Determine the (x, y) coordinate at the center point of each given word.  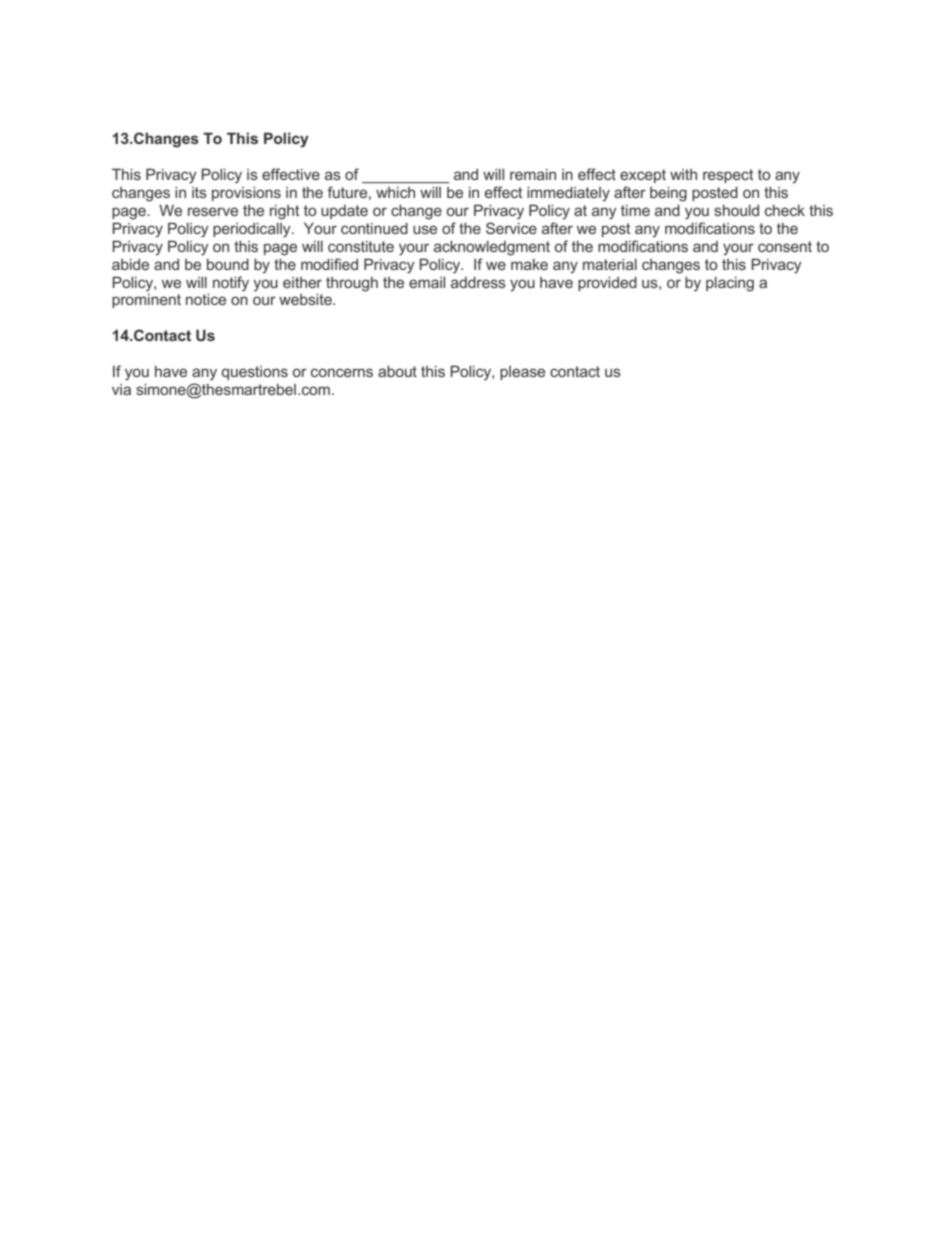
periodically (253, 230)
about (397, 371)
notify (231, 284)
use (425, 229)
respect (728, 176)
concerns (342, 372)
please (522, 373)
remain (533, 174)
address (478, 282)
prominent (146, 301)
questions (255, 373)
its (199, 192)
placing (730, 284)
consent (785, 246)
